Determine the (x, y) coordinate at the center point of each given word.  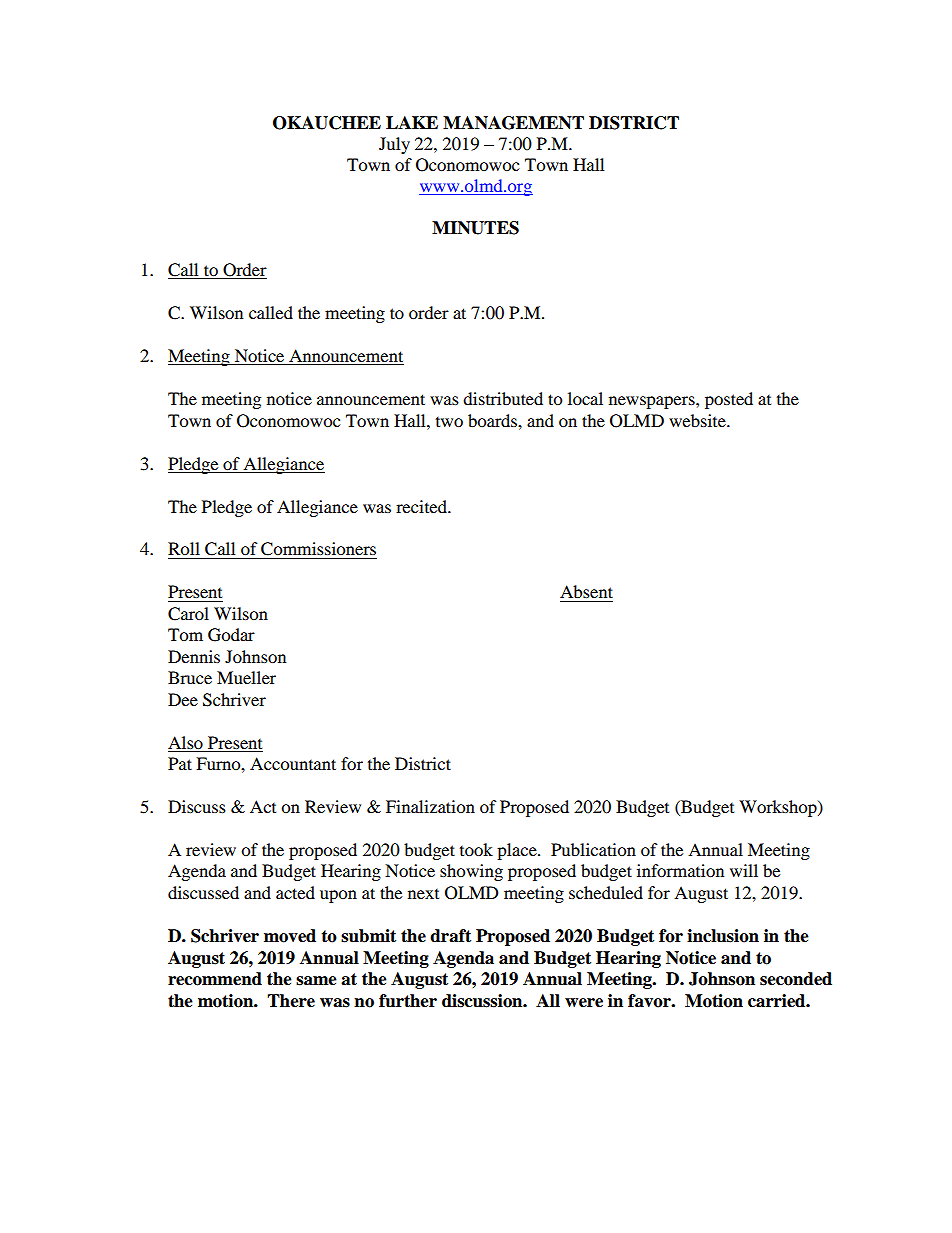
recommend (215, 979)
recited (422, 506)
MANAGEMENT (513, 123)
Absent (586, 591)
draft (450, 936)
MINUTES (475, 228)
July (394, 145)
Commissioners (318, 549)
